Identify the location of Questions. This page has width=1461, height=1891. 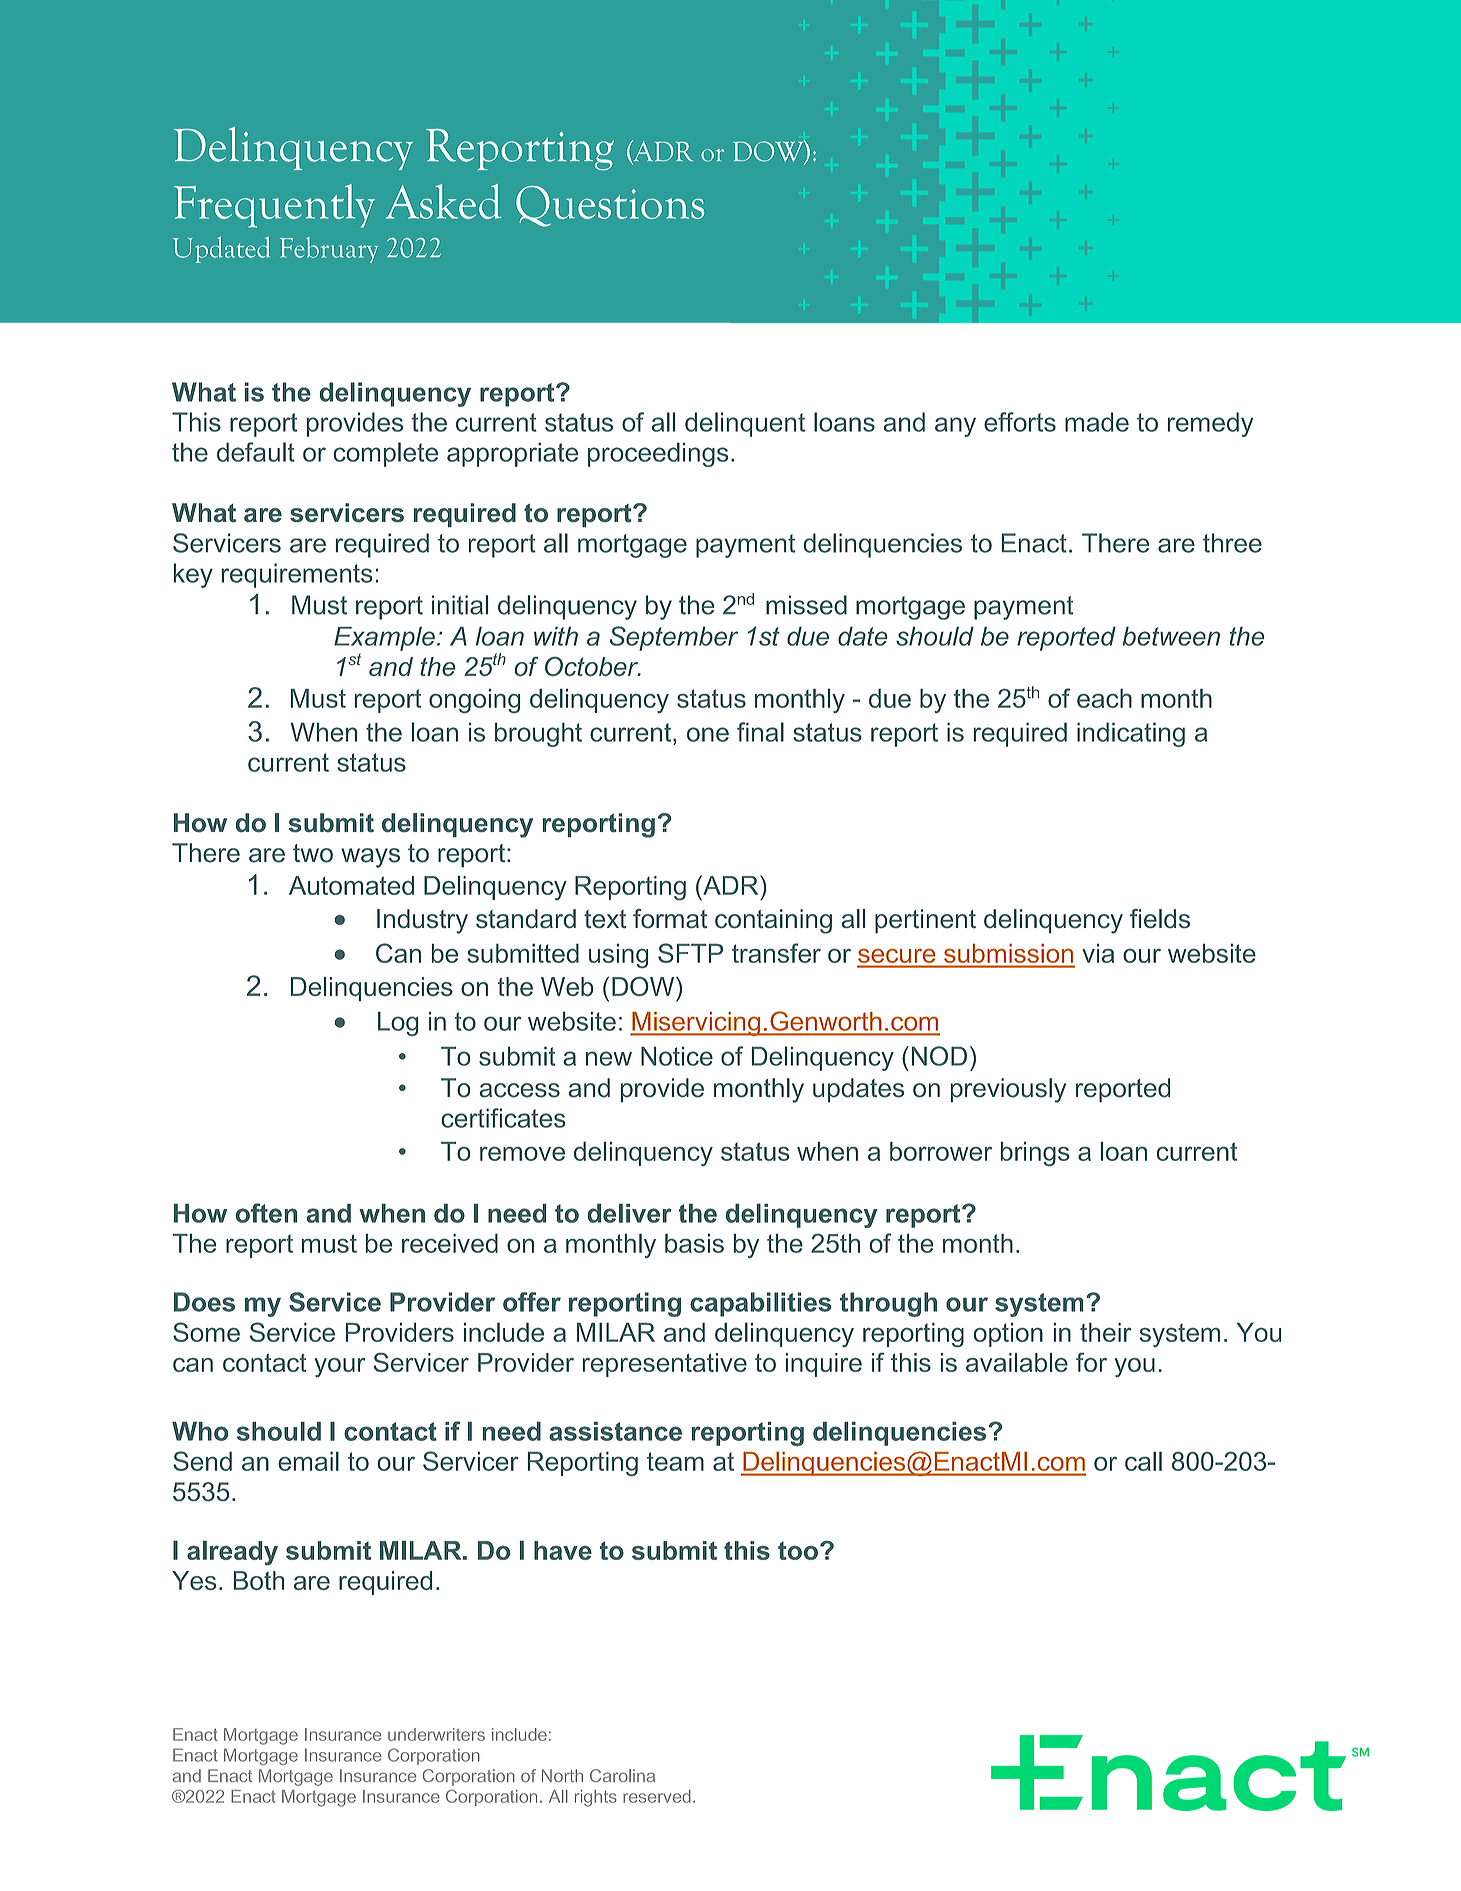
(610, 206).
